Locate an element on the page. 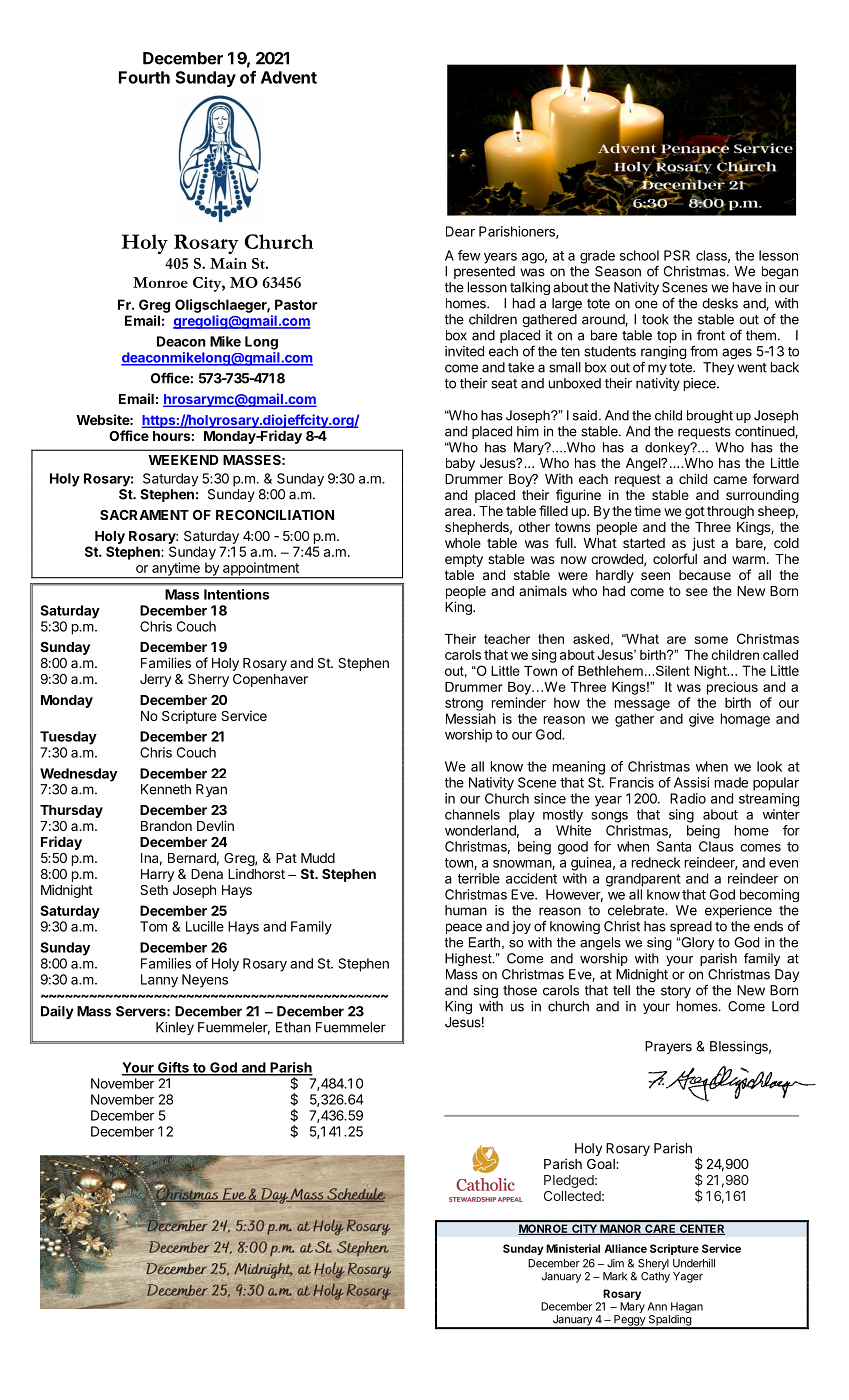 This image has width=849, height=1400. Ministerial is located at coordinates (573, 1248).
